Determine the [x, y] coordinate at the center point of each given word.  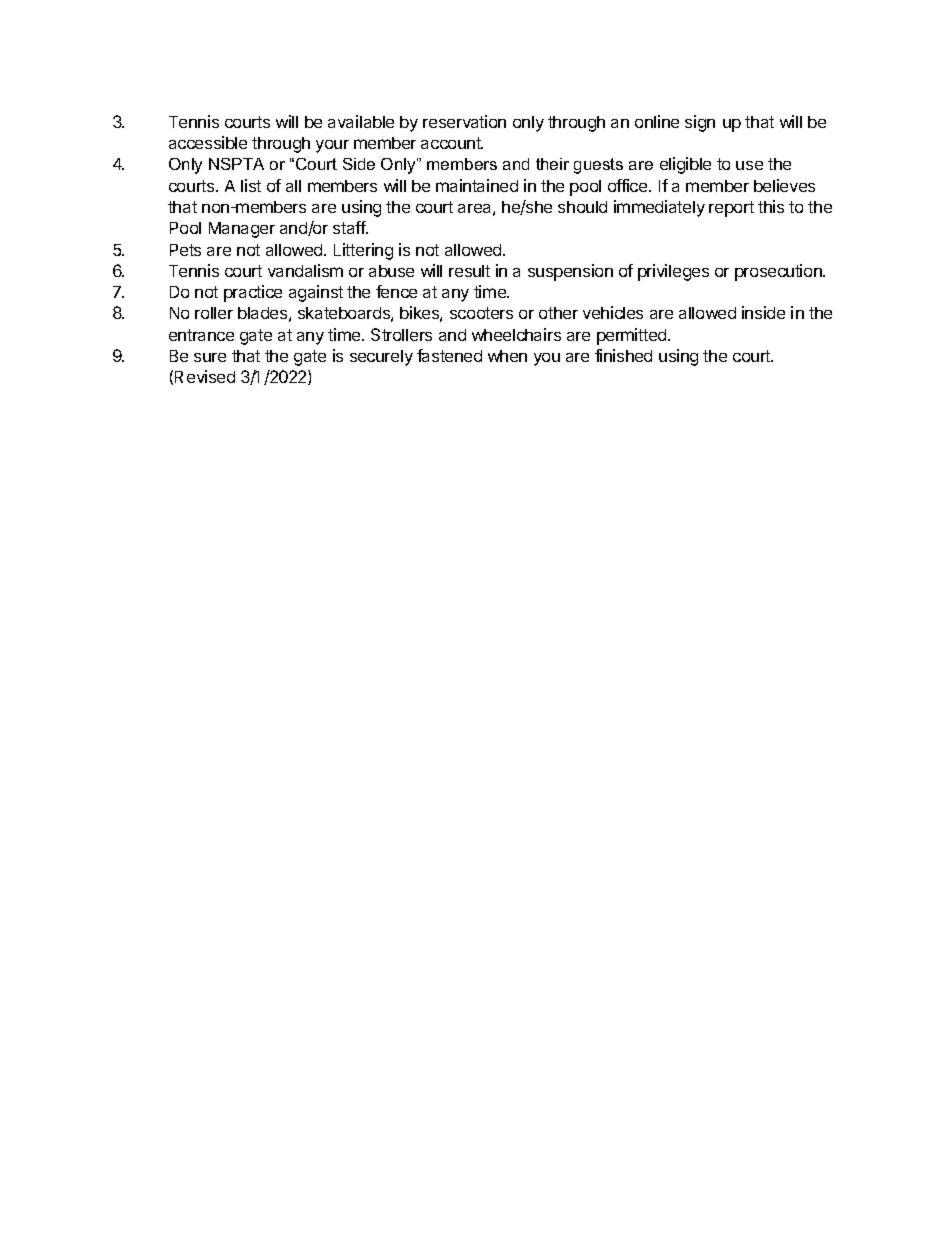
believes [784, 185]
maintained [477, 185]
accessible [208, 142]
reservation [464, 121]
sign [700, 123]
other [558, 313]
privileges [673, 272]
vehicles [613, 312]
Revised [205, 376]
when [507, 356]
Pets [185, 250]
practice [253, 293]
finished [623, 355]
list [251, 185]
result [469, 271]
